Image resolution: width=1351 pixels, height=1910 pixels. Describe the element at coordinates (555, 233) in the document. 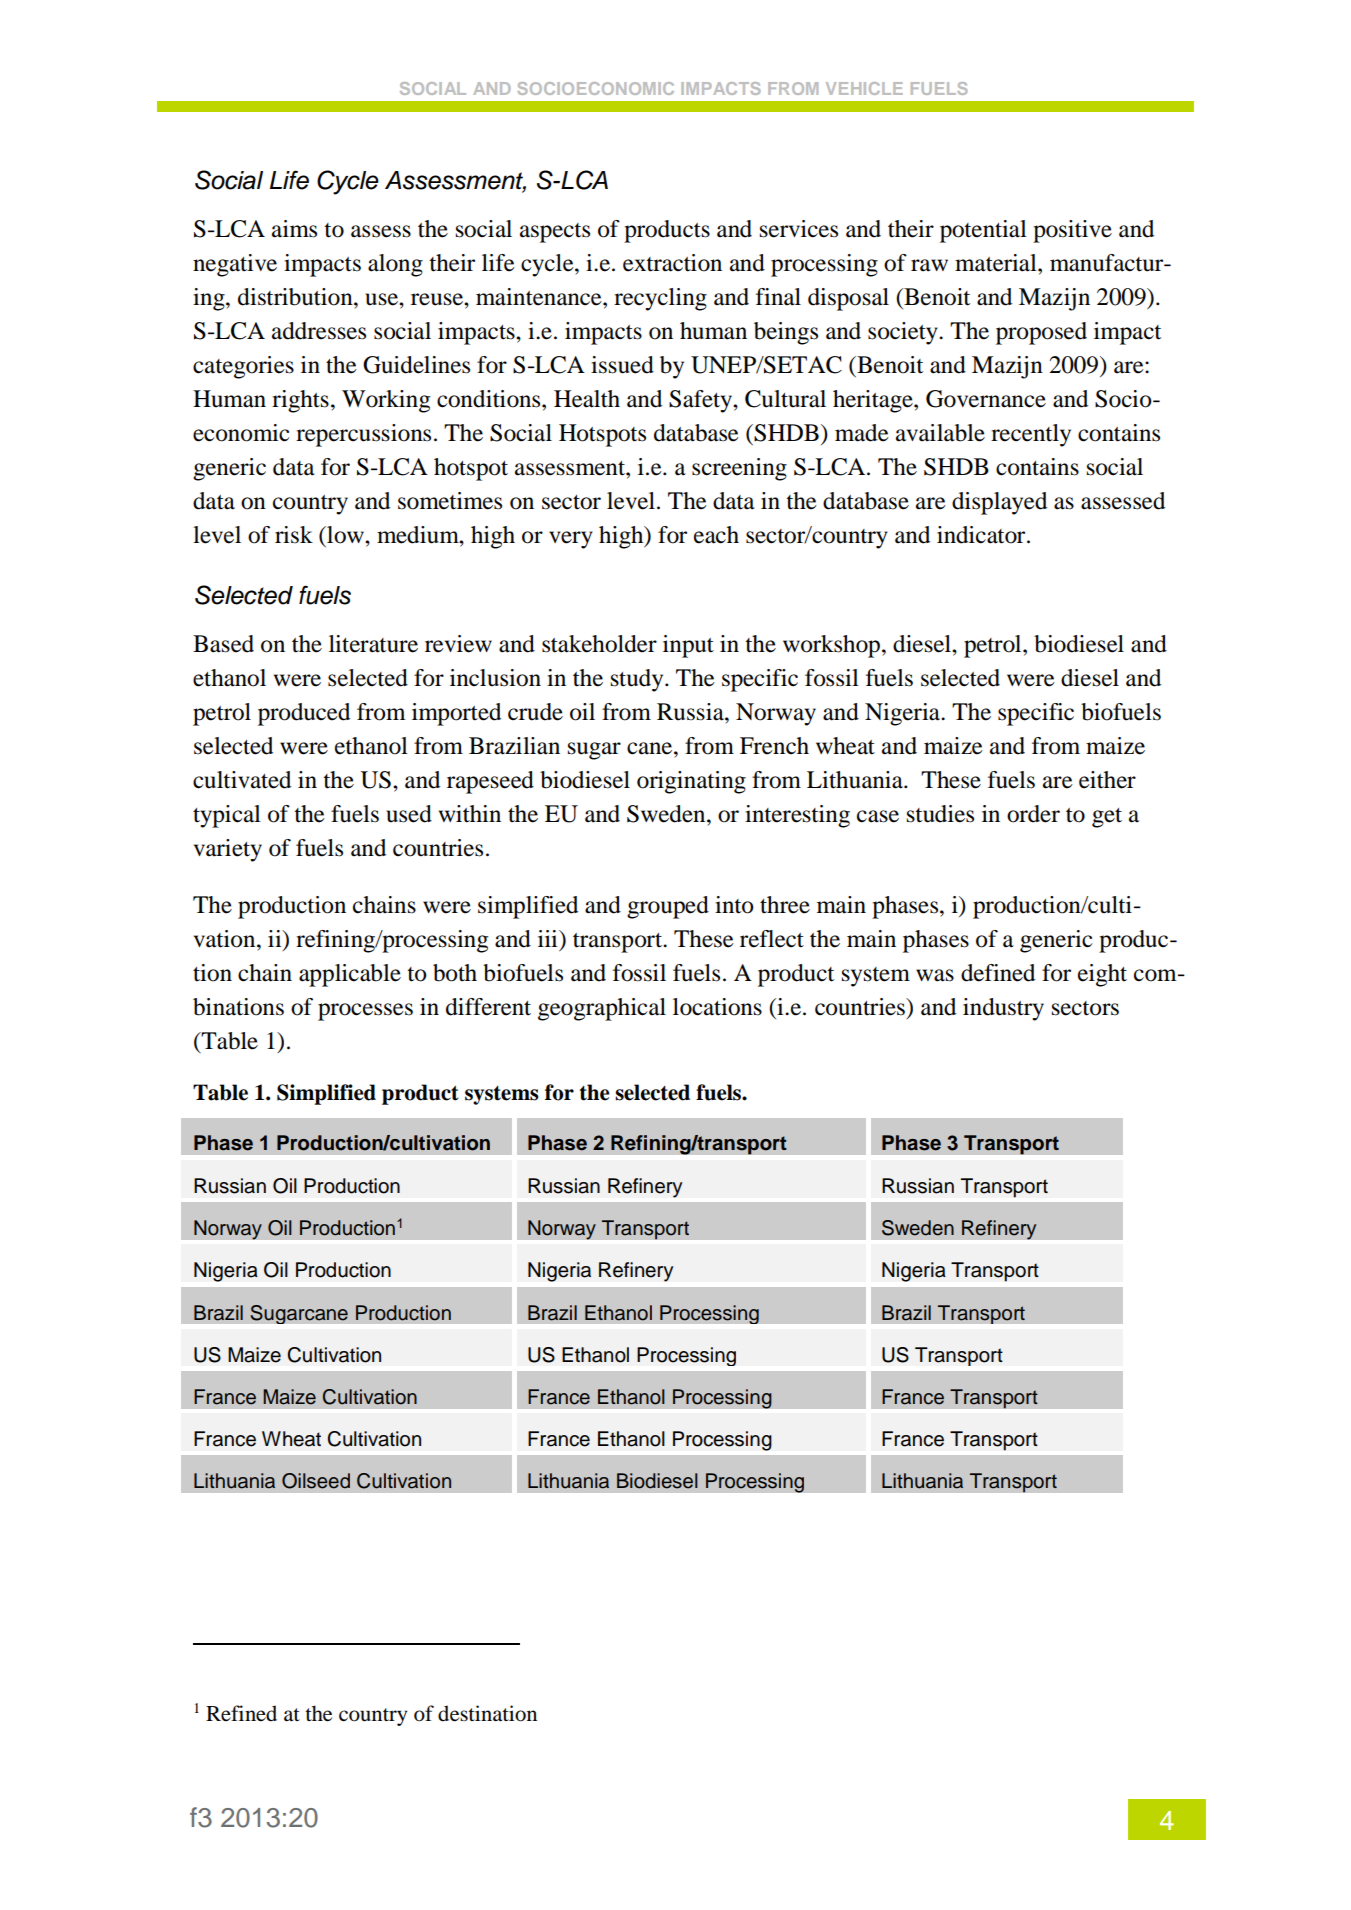

I see `aspects` at that location.
